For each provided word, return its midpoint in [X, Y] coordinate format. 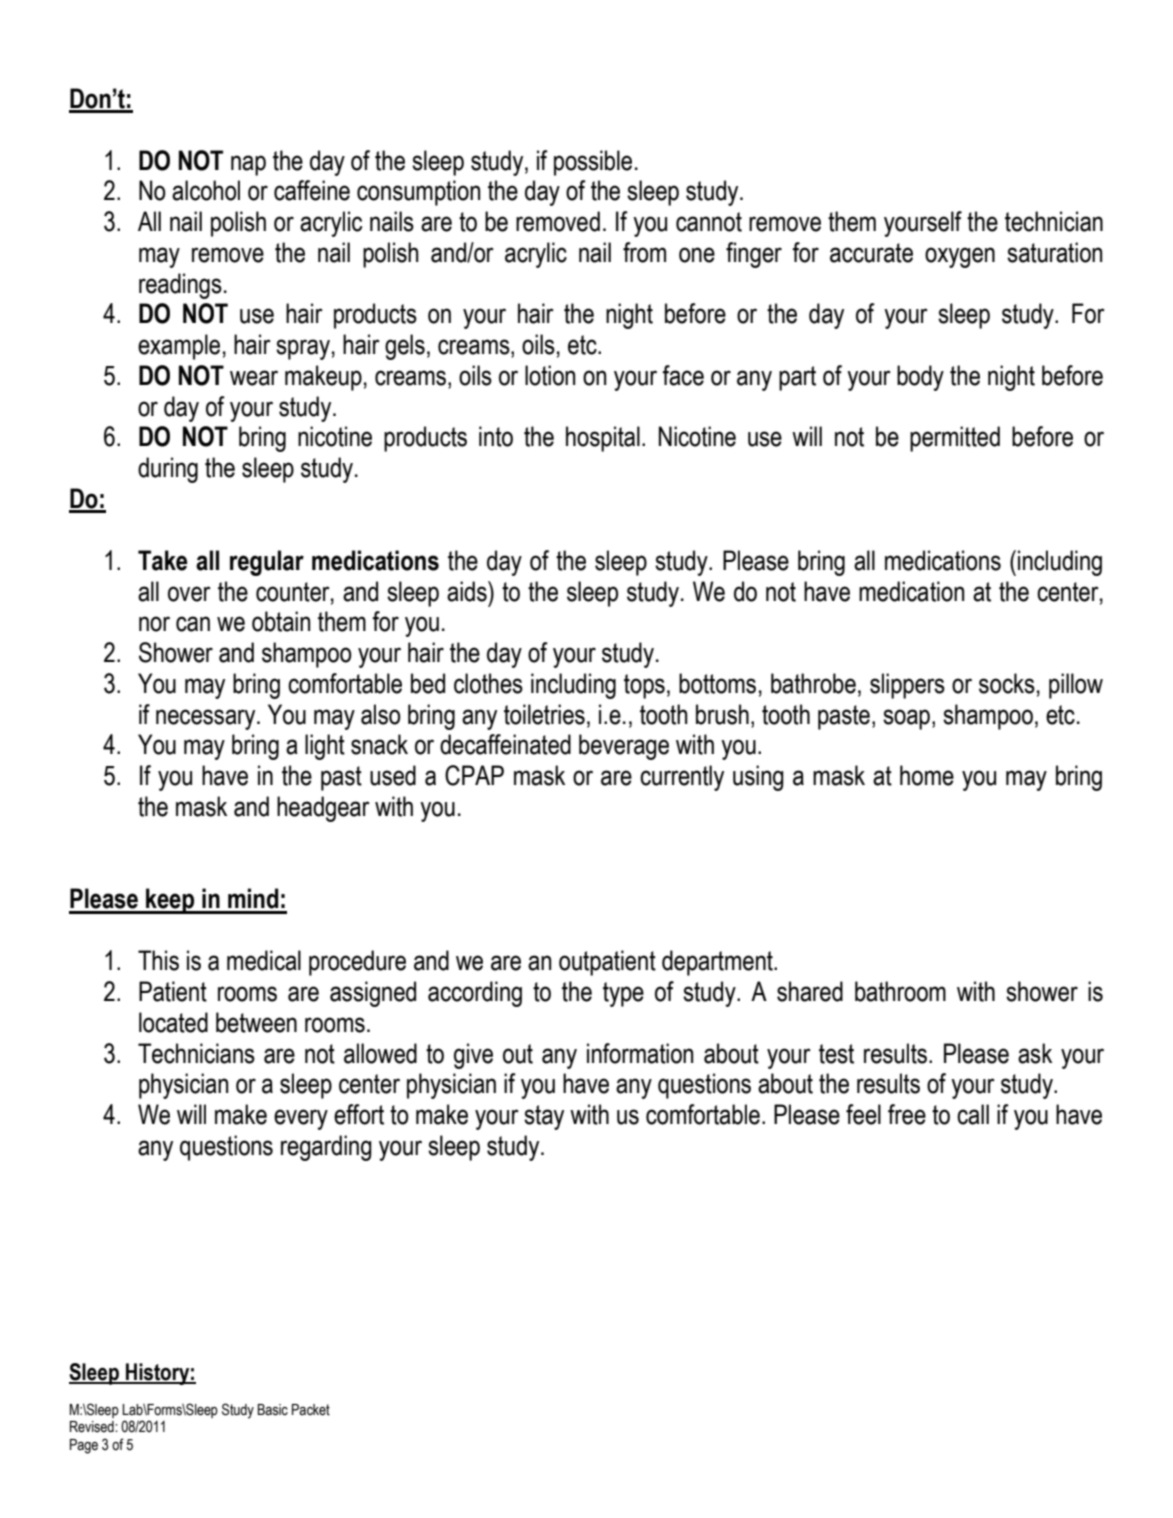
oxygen [960, 257]
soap [906, 719]
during [168, 470]
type [623, 994]
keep [170, 901]
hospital [603, 439]
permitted [955, 439]
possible [593, 163]
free [907, 1114]
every [301, 1119]
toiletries [544, 714]
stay [544, 1117]
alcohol [206, 190]
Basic [273, 1410]
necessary [207, 719]
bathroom [900, 991]
